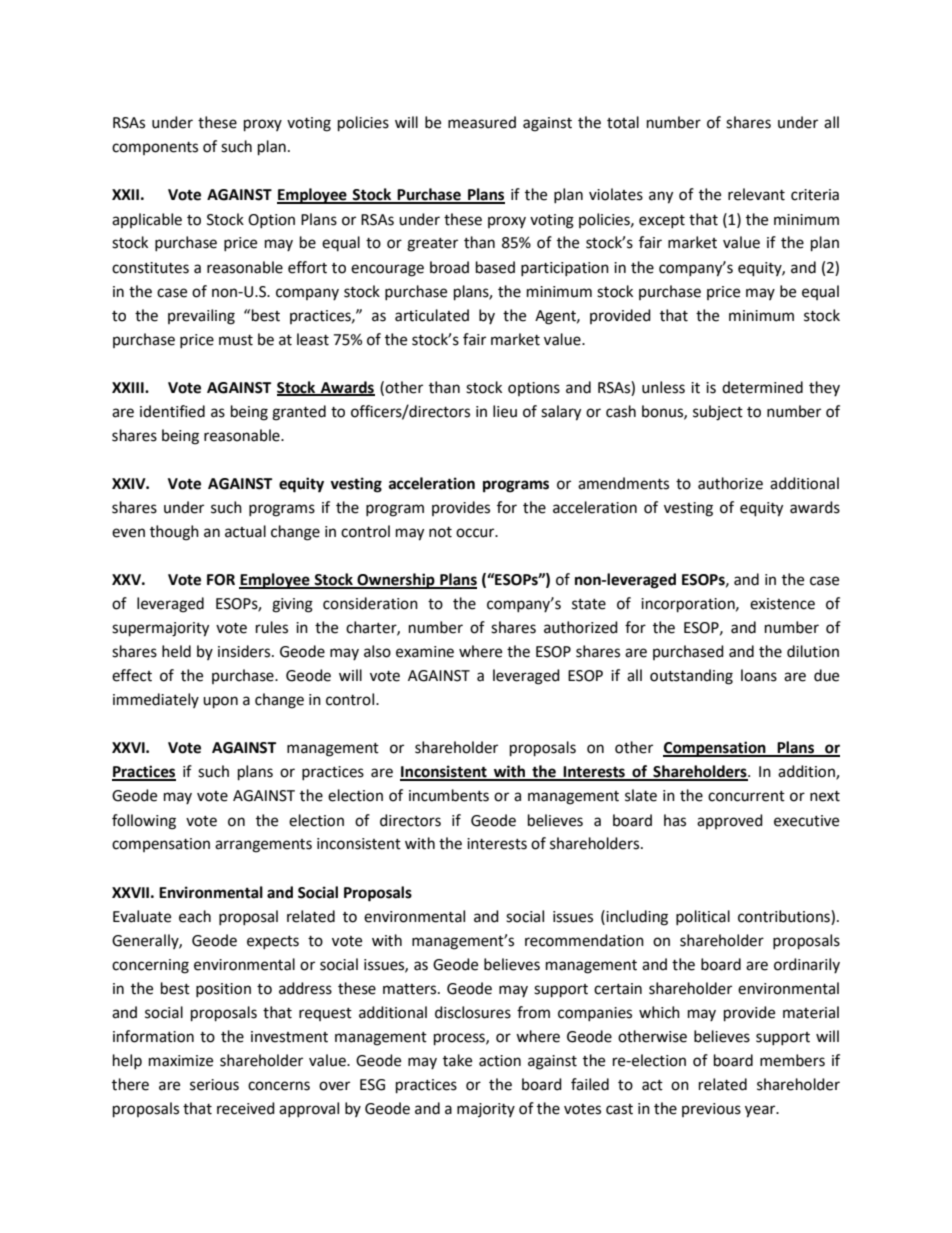 Image resolution: width=952 pixels, height=1233 pixels. What do you see at coordinates (756, 194) in the screenshot?
I see `relevant` at bounding box center [756, 194].
